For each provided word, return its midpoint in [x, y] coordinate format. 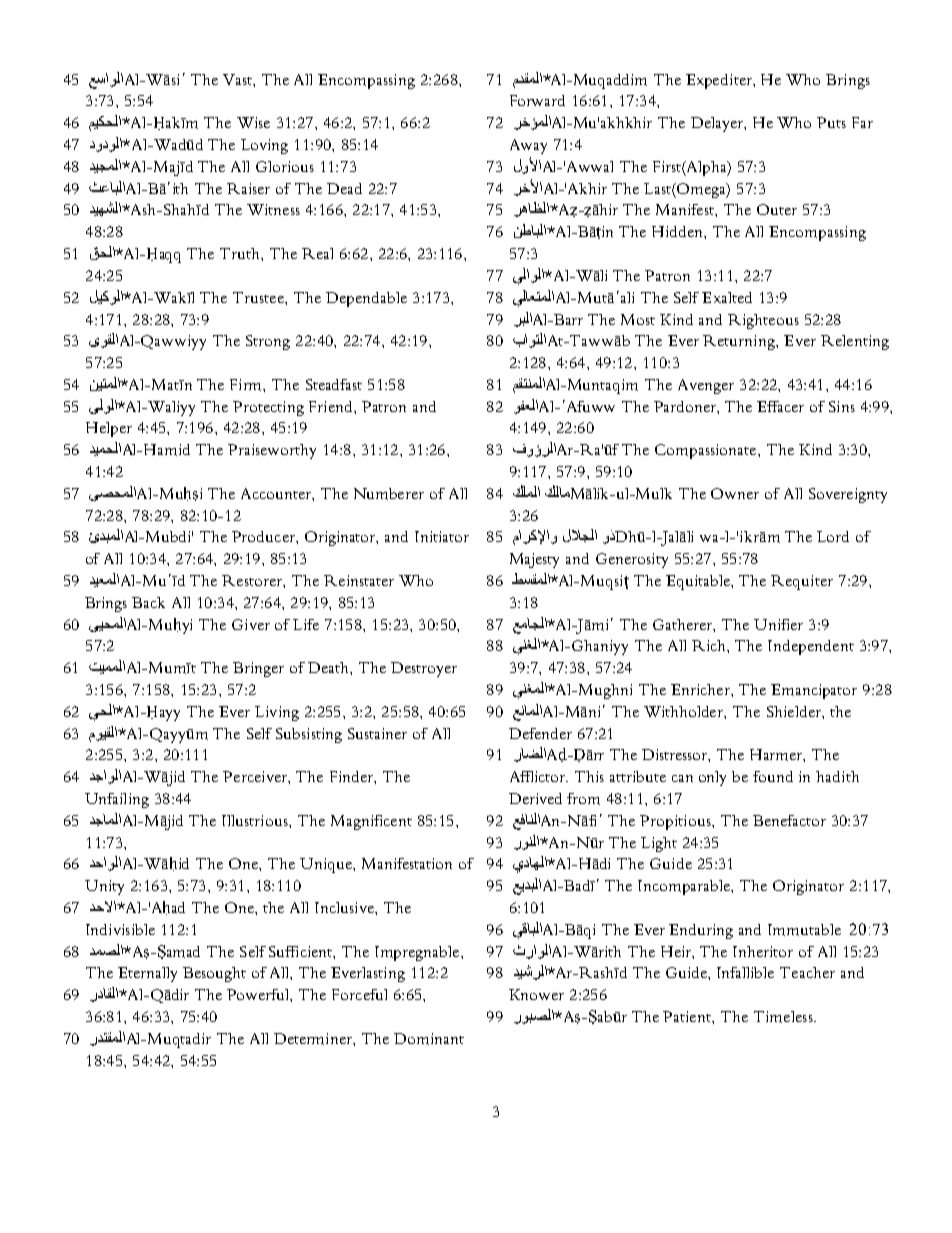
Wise [253, 122]
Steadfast [334, 384]
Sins [842, 406]
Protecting [268, 408]
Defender [540, 733]
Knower [536, 994]
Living [277, 713]
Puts [831, 122]
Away [528, 146]
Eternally [147, 974]
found [773, 776]
